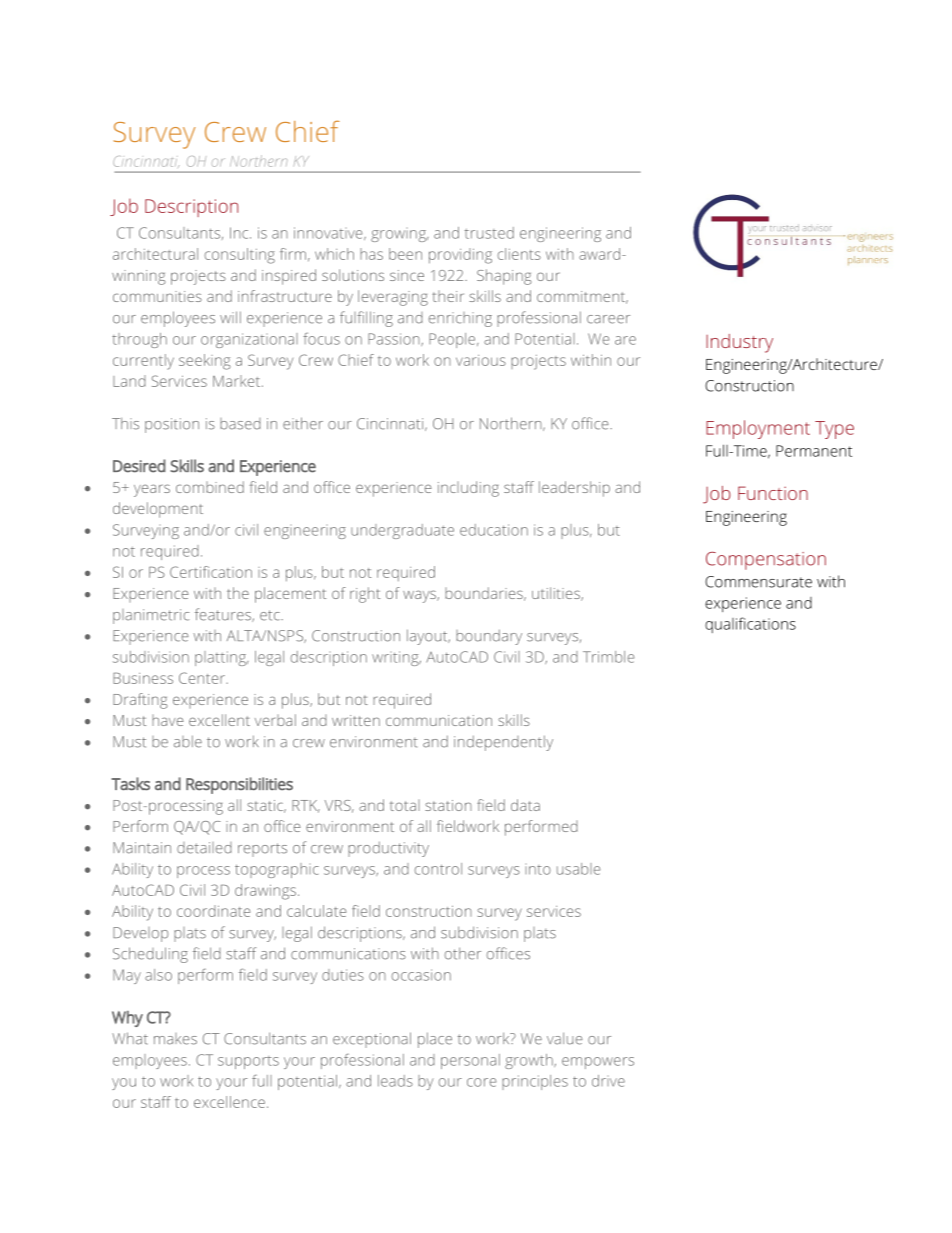 This document has width=952, height=1233. Describe the element at coordinates (538, 870) in the document. I see `into` at that location.
